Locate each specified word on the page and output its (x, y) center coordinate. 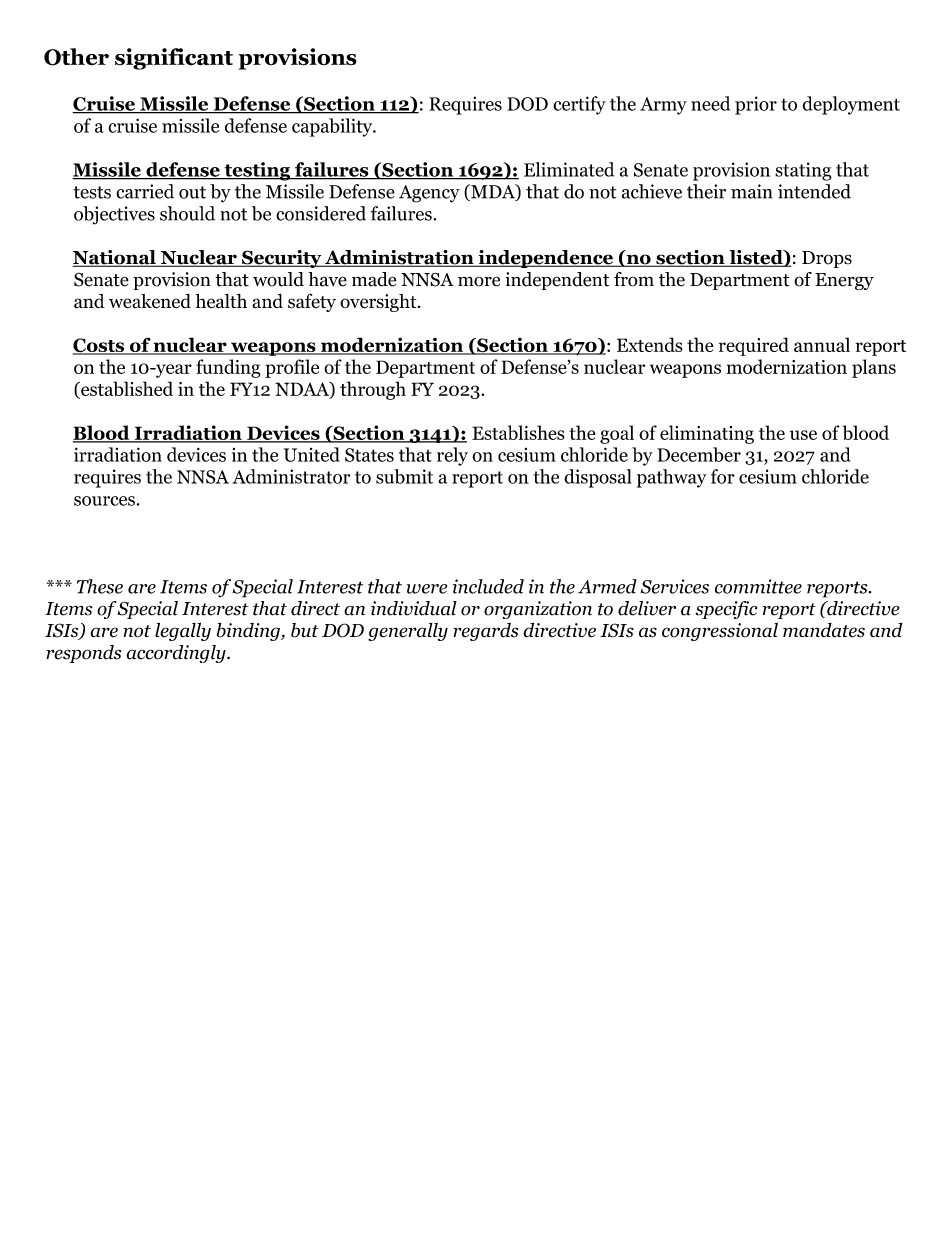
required (754, 346)
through (373, 390)
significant (174, 59)
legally (183, 631)
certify (579, 105)
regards (485, 632)
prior (756, 105)
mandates (824, 630)
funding (228, 368)
